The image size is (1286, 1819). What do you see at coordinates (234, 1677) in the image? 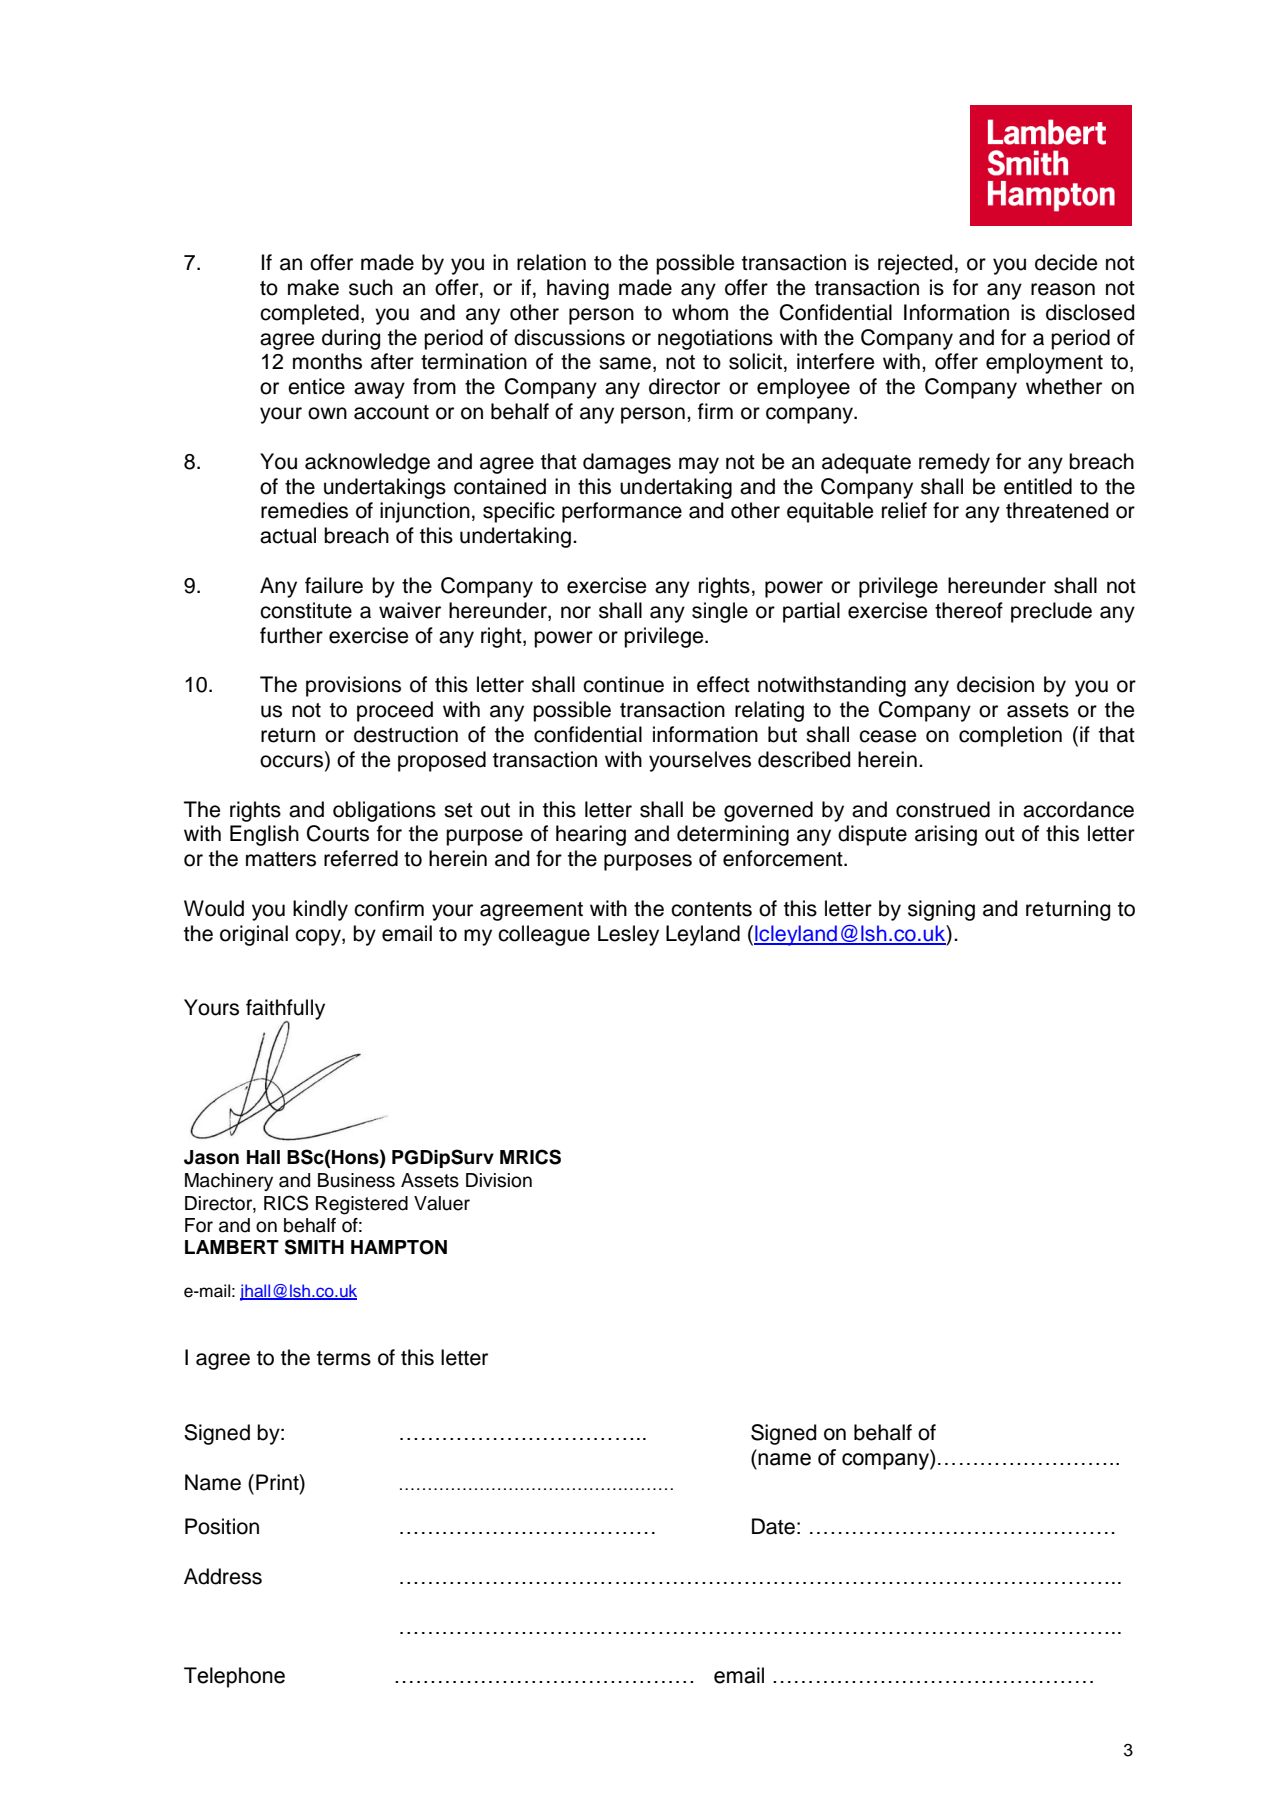
I see `Telephone` at bounding box center [234, 1677].
